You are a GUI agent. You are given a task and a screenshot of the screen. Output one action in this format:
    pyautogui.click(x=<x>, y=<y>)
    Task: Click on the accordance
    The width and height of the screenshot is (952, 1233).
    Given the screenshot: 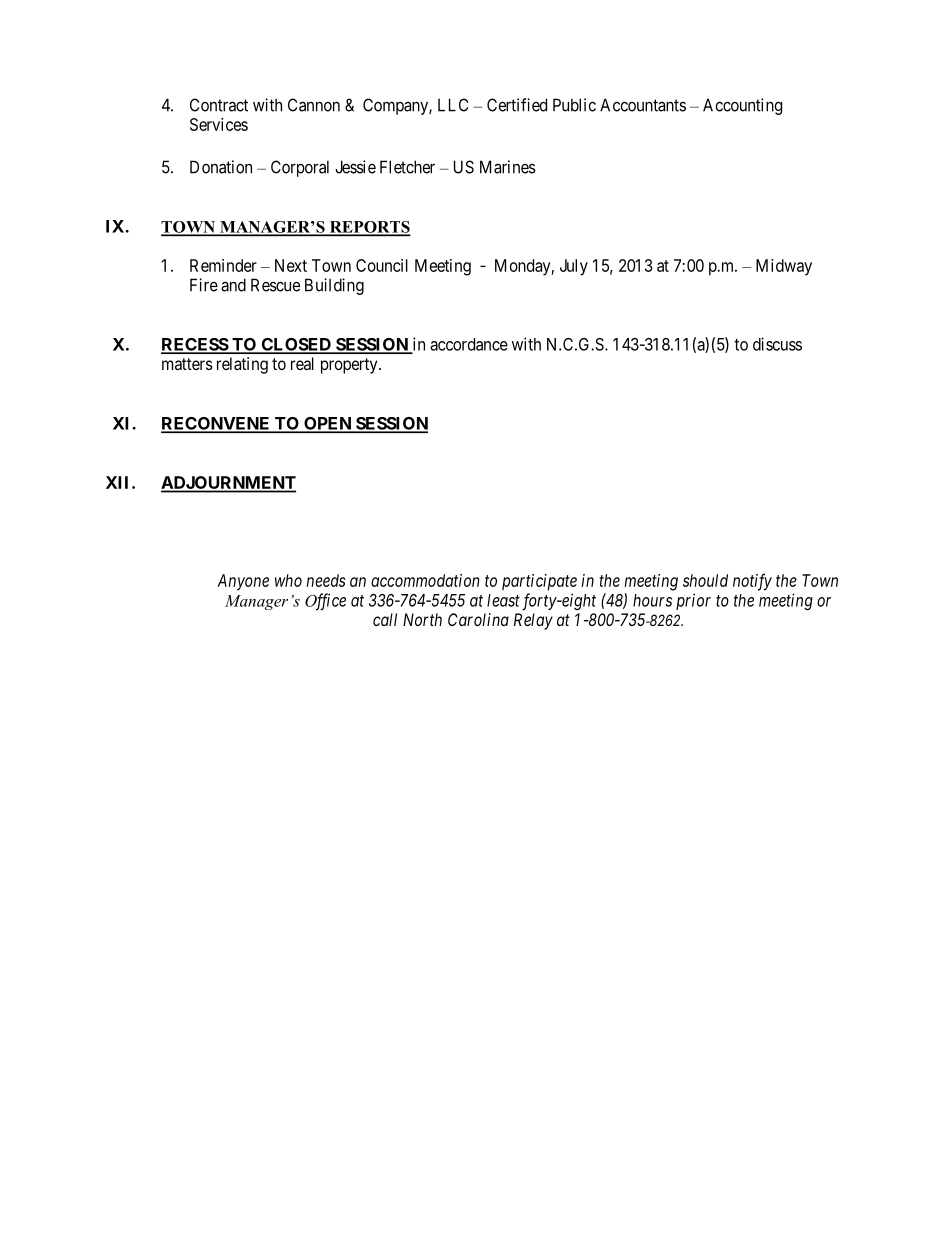 What is the action you would take?
    pyautogui.click(x=469, y=344)
